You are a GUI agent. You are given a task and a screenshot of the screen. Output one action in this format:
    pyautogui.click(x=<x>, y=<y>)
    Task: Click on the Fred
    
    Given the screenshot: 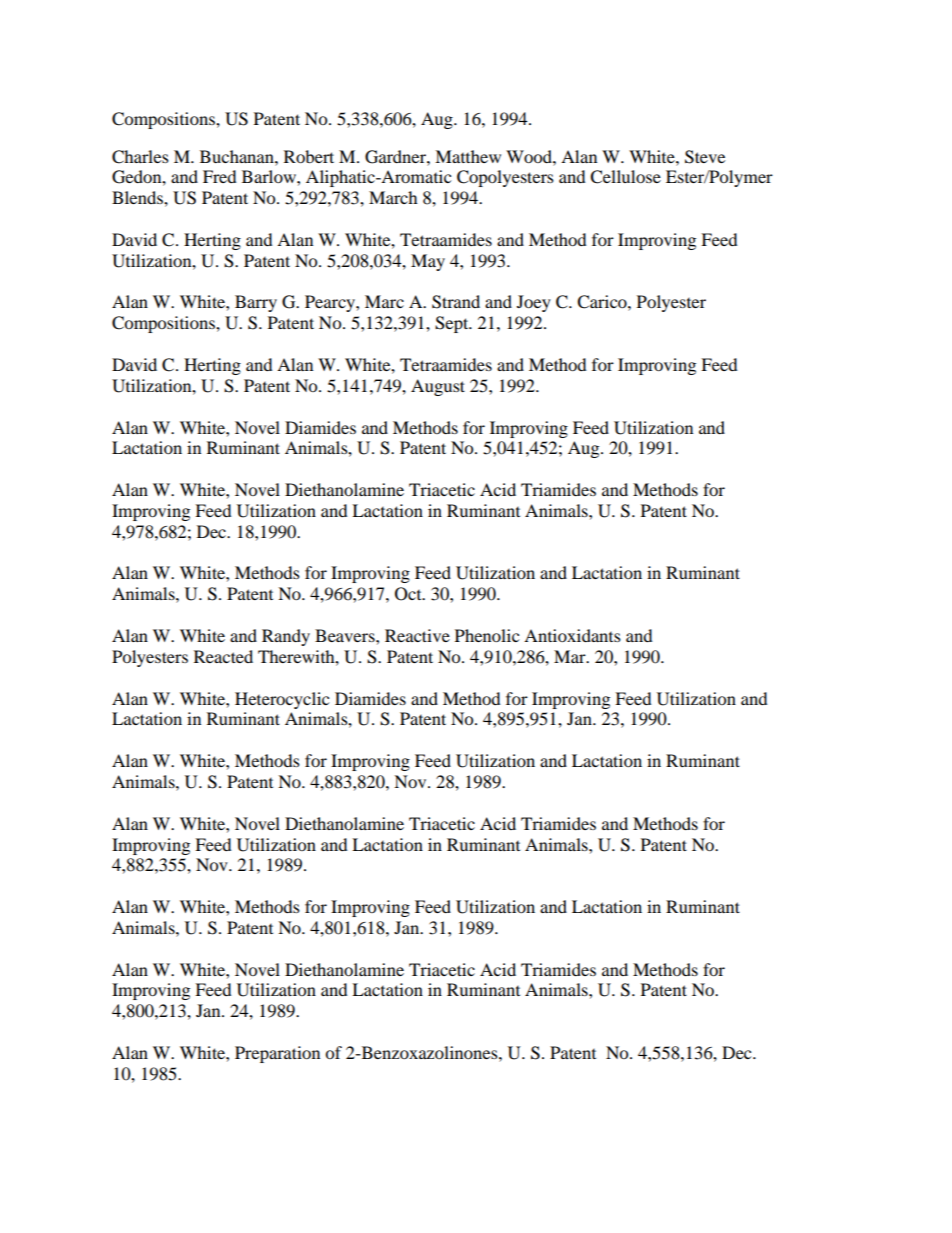 What is the action you would take?
    pyautogui.click(x=220, y=176)
